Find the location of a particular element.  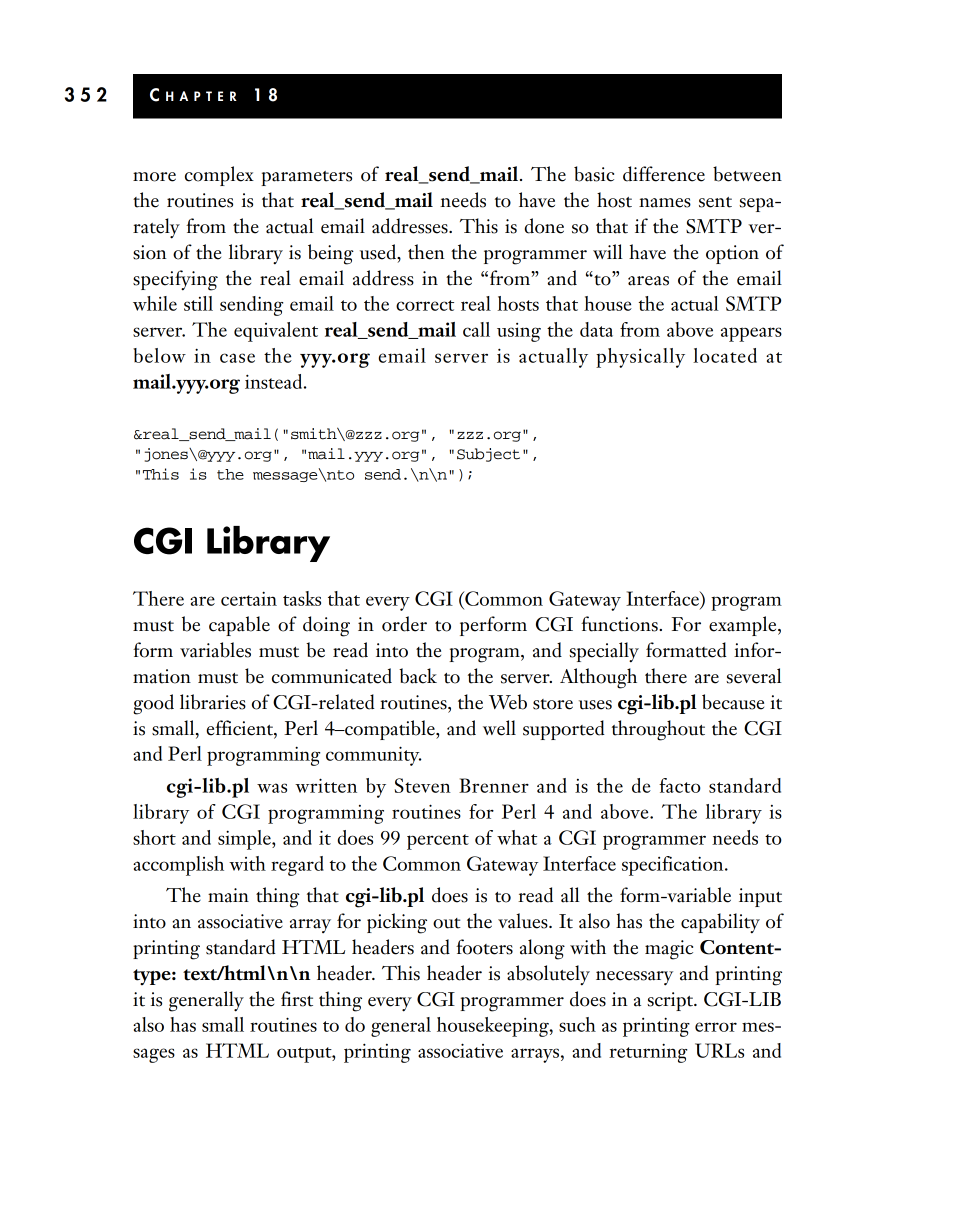

first is located at coordinates (297, 999).
